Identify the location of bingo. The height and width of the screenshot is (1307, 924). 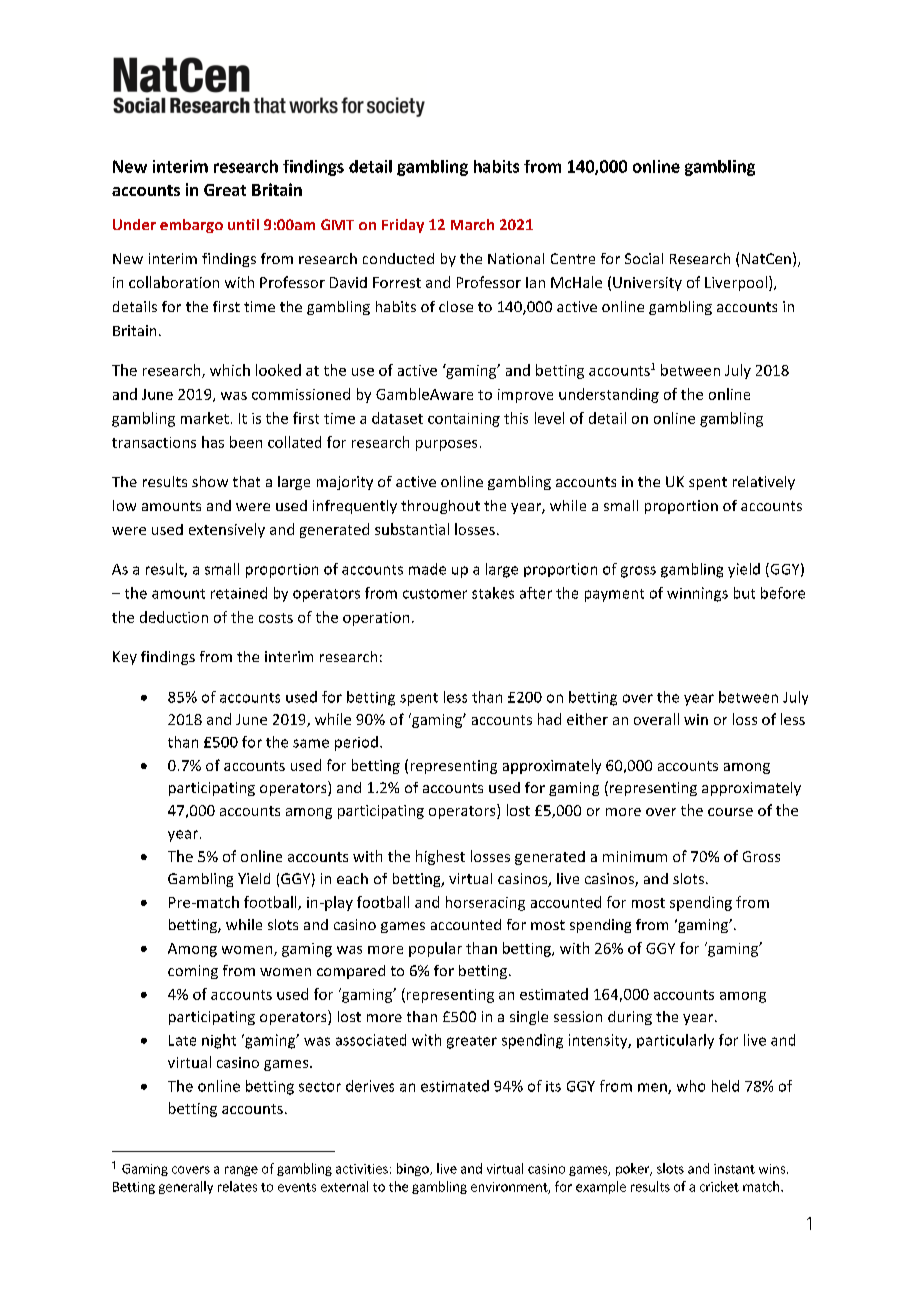
(414, 1169).
